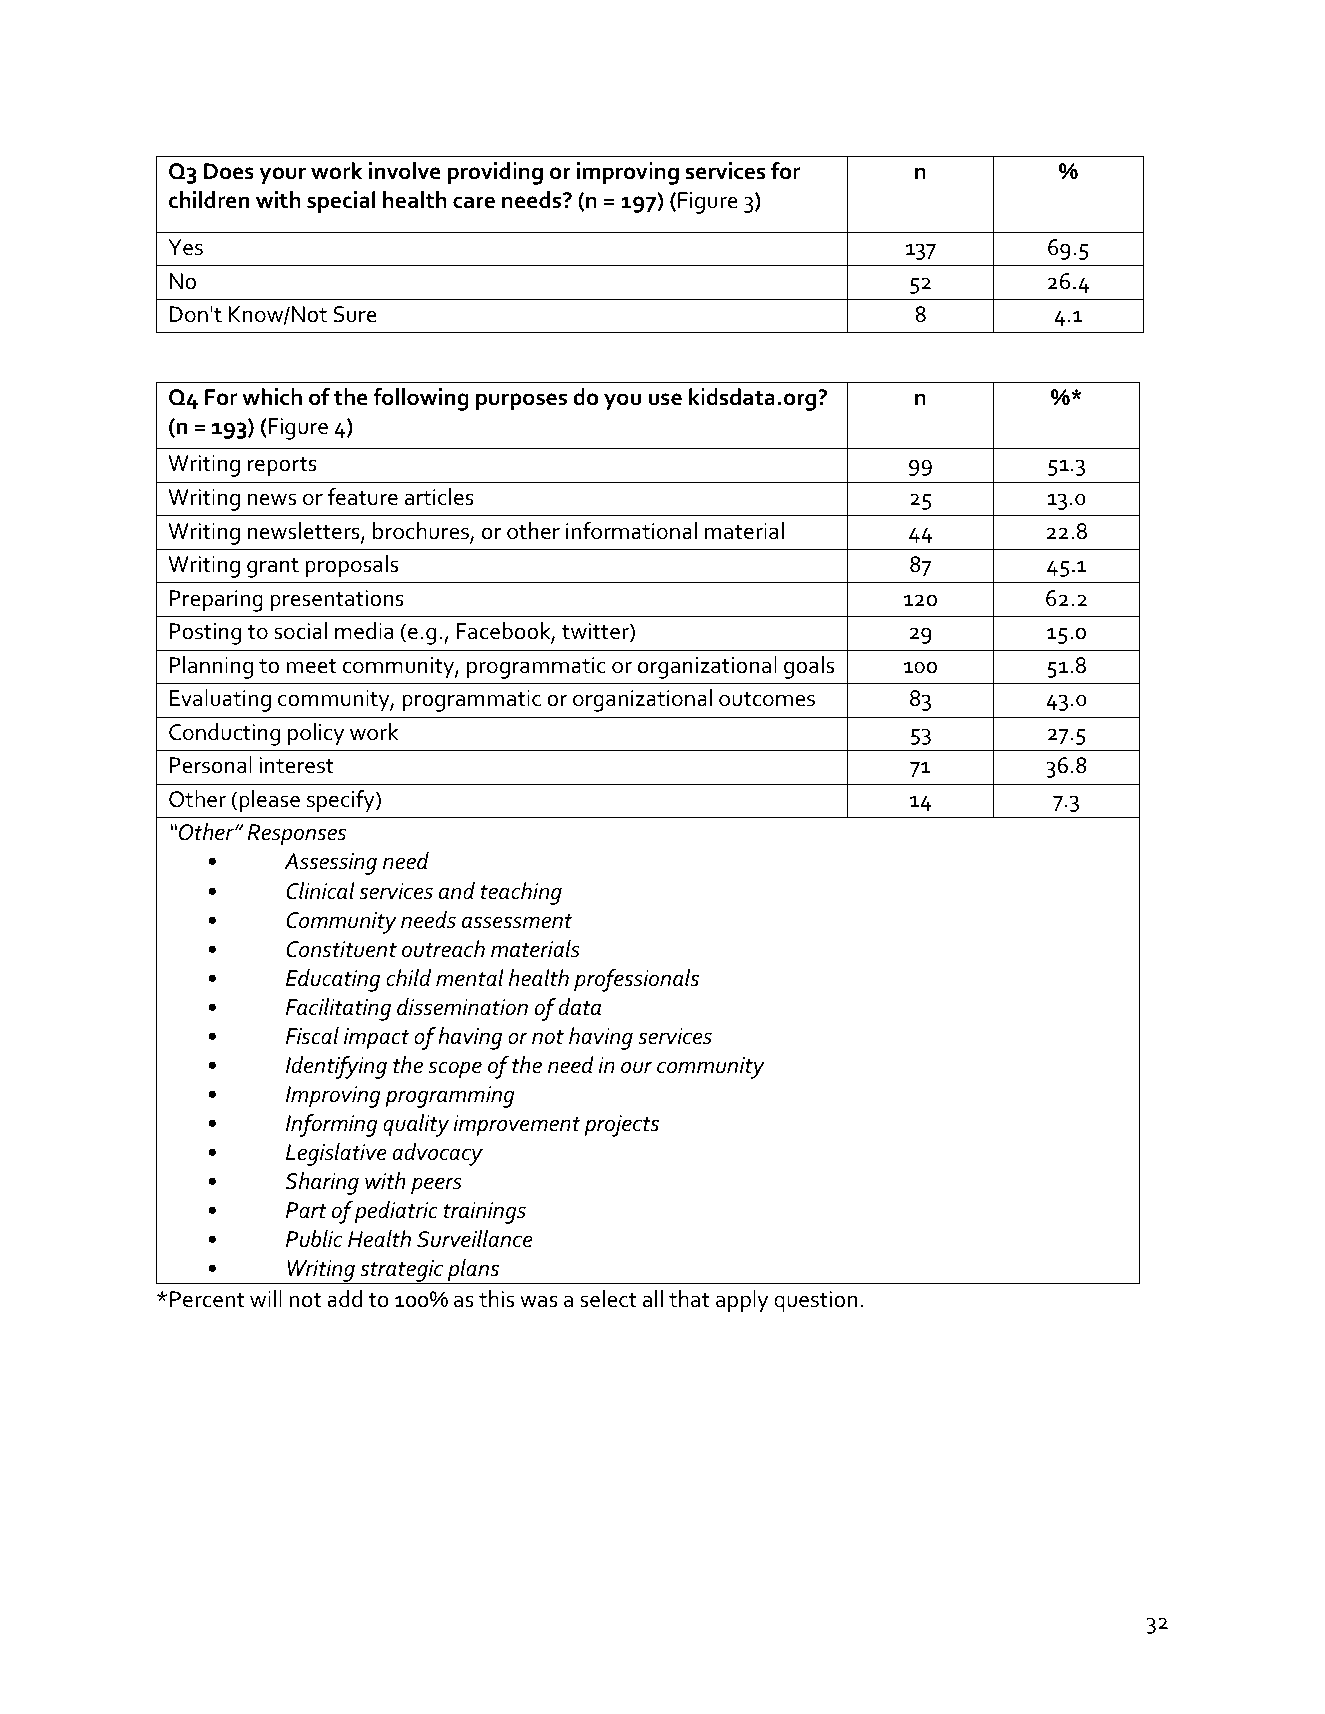  Describe the element at coordinates (224, 734) in the screenshot. I see `Conducting` at that location.
